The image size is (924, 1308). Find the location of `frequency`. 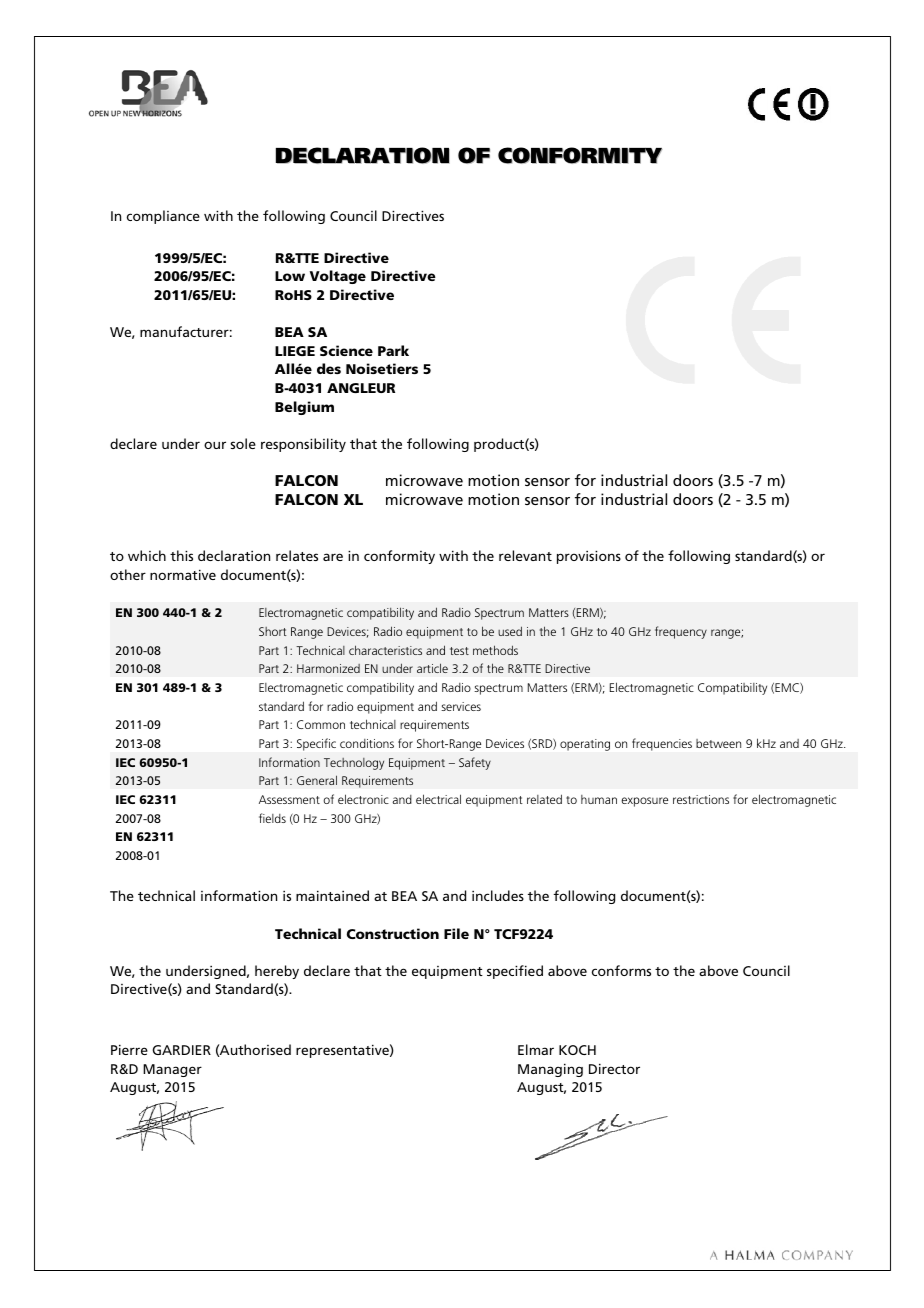

frequency is located at coordinates (681, 632).
